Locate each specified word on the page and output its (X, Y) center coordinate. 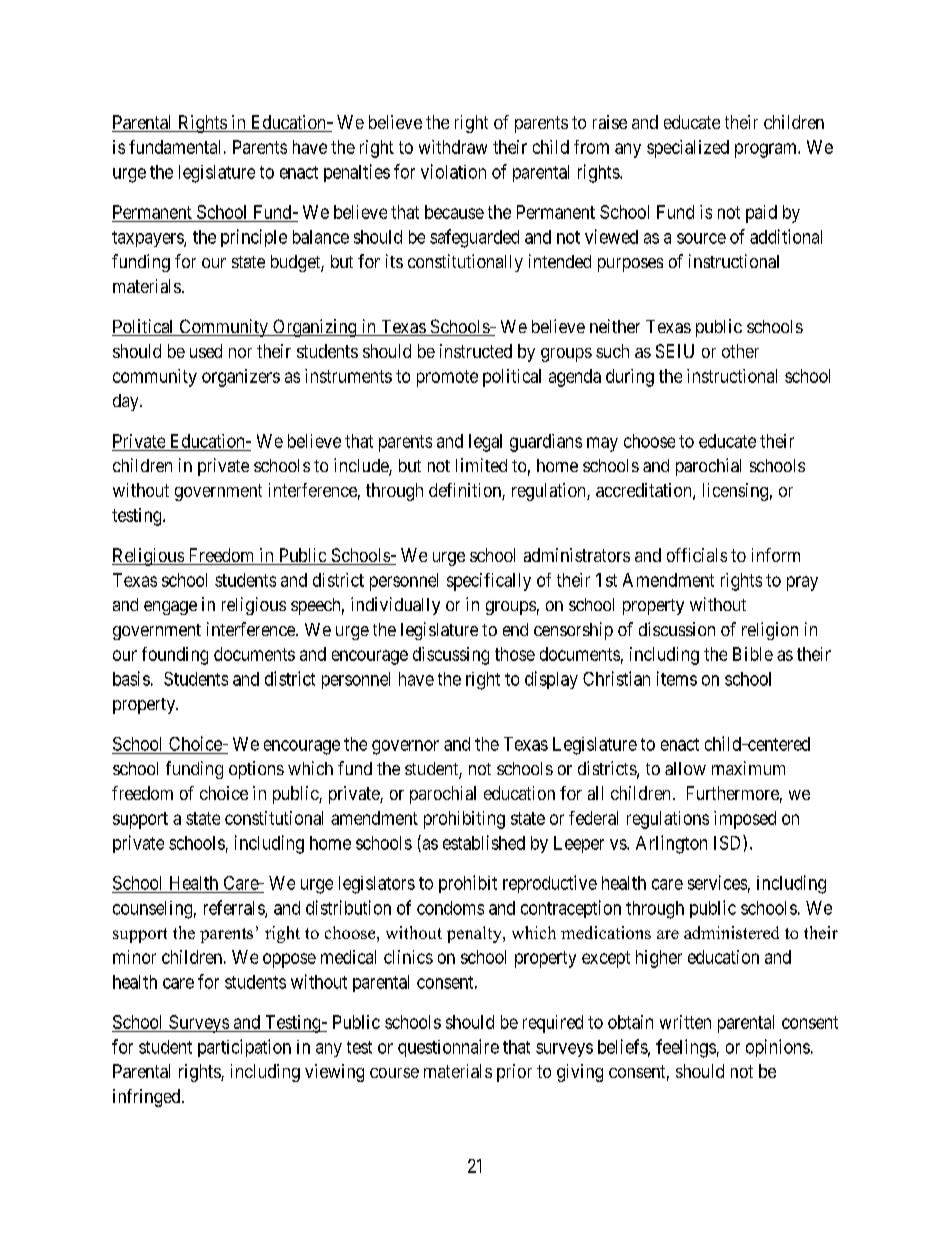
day (127, 402)
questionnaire (448, 1048)
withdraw (453, 147)
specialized (688, 149)
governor (405, 747)
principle (254, 238)
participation (244, 1048)
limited (481, 465)
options (256, 770)
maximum (748, 768)
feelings (686, 1048)
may (602, 444)
